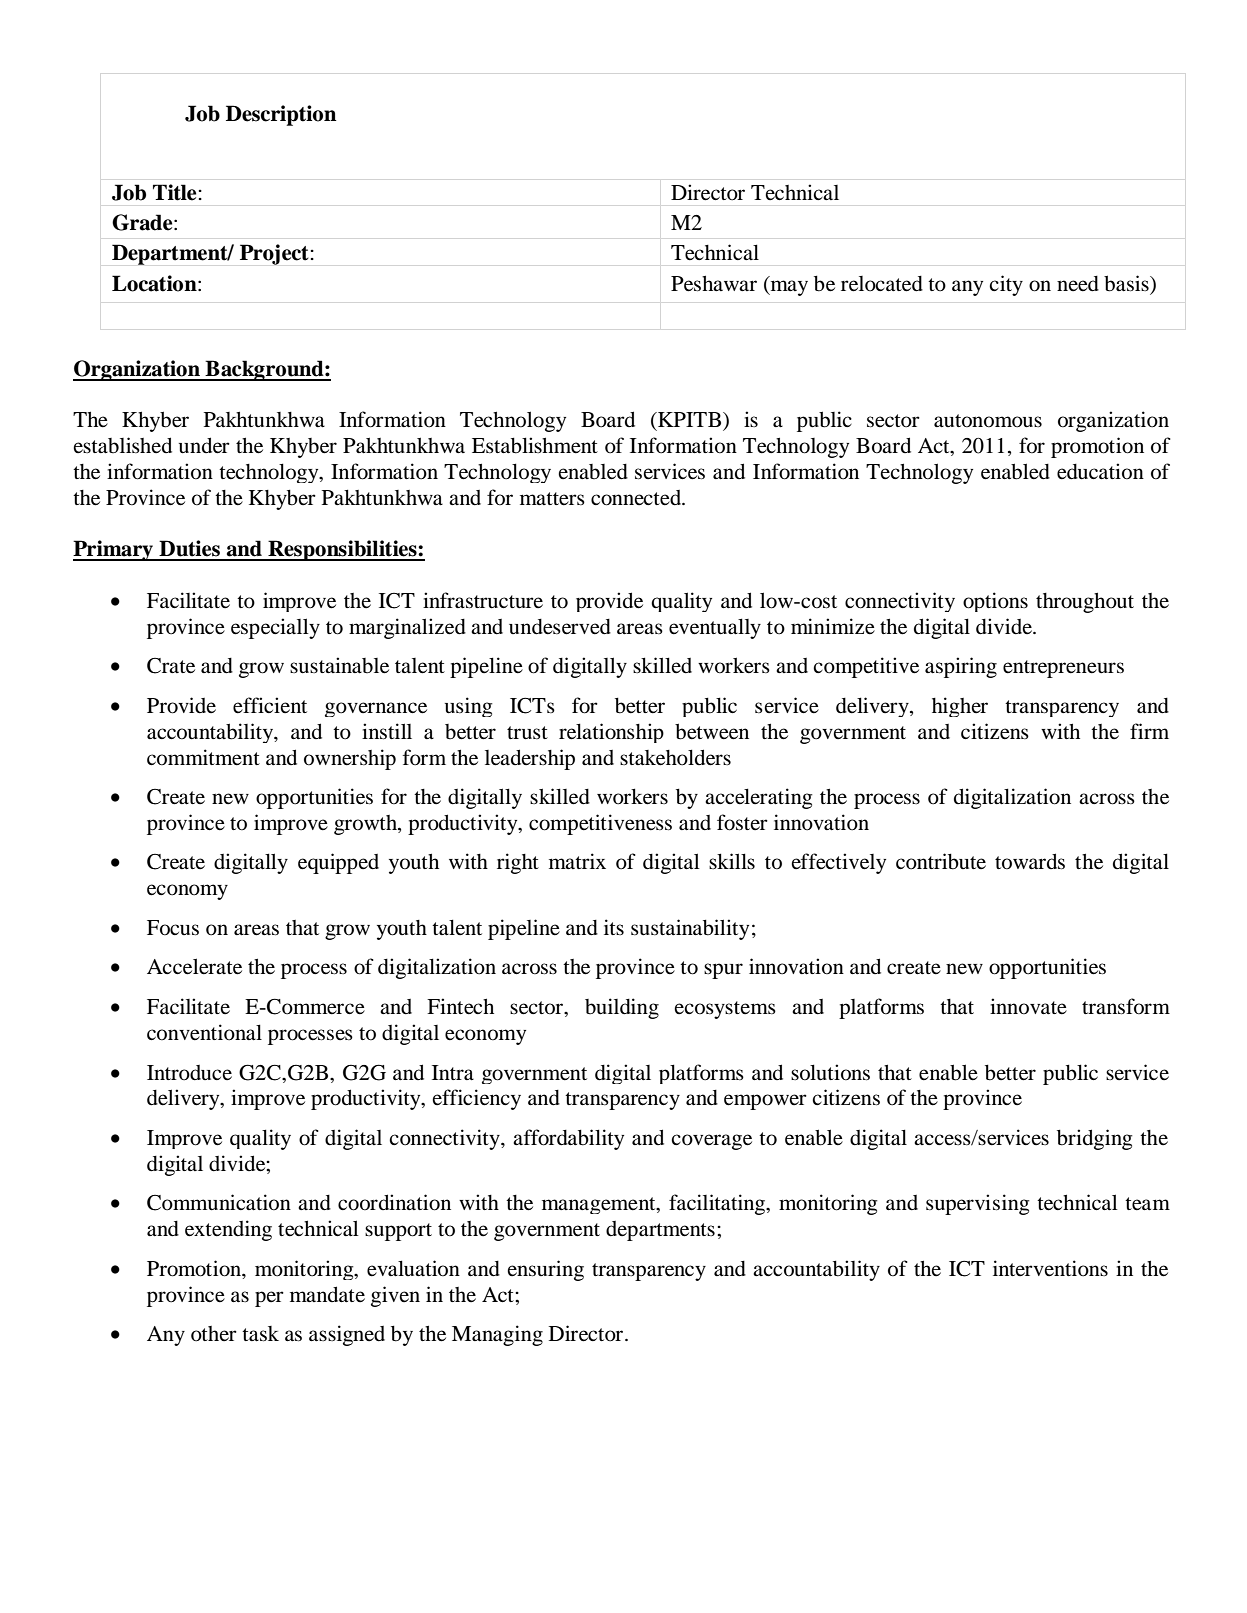  I want to click on ensuring, so click(545, 1270).
